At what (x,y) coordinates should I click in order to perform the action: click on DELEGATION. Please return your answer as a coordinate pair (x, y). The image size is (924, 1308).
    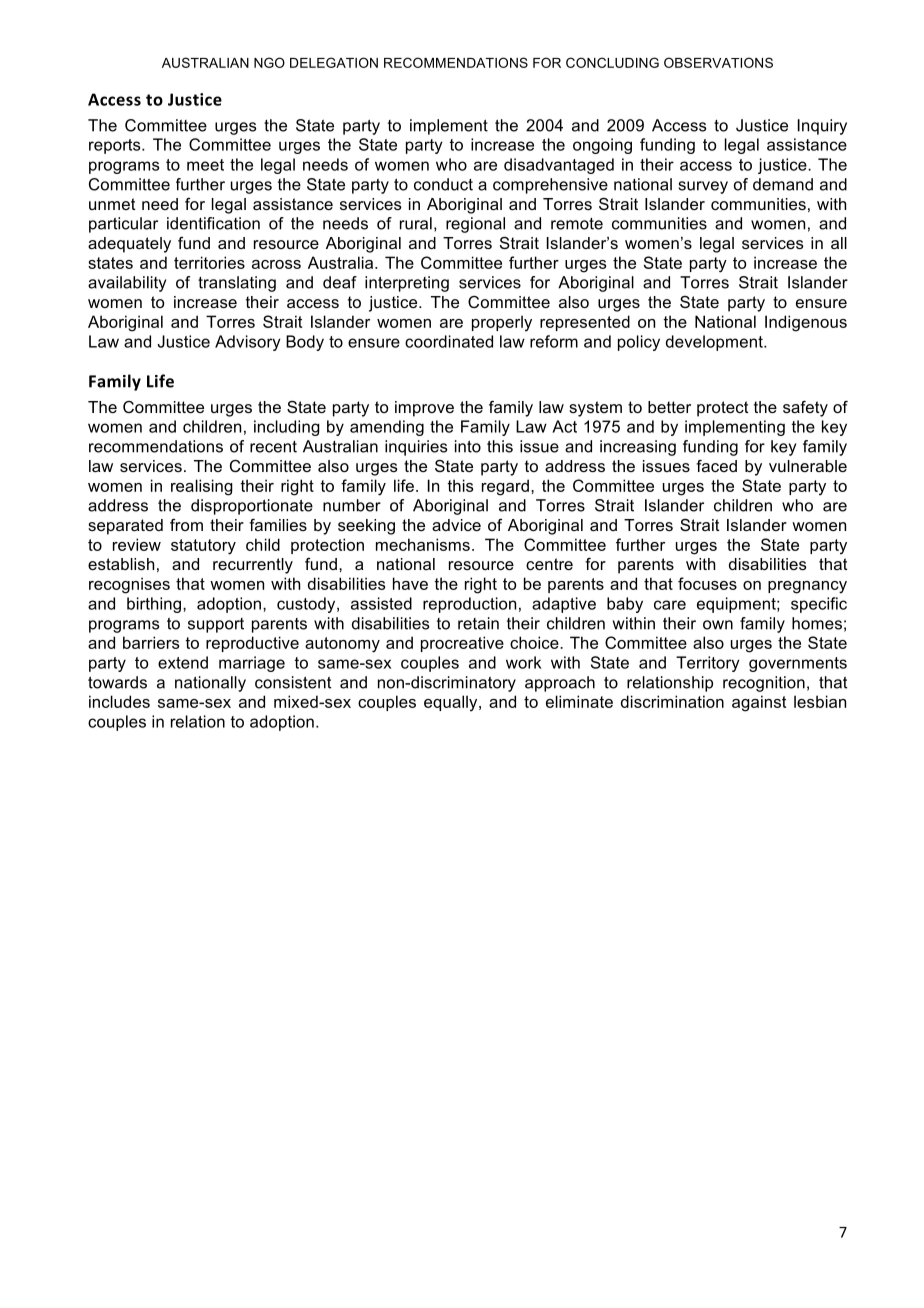
    Looking at the image, I should click on (334, 62).
